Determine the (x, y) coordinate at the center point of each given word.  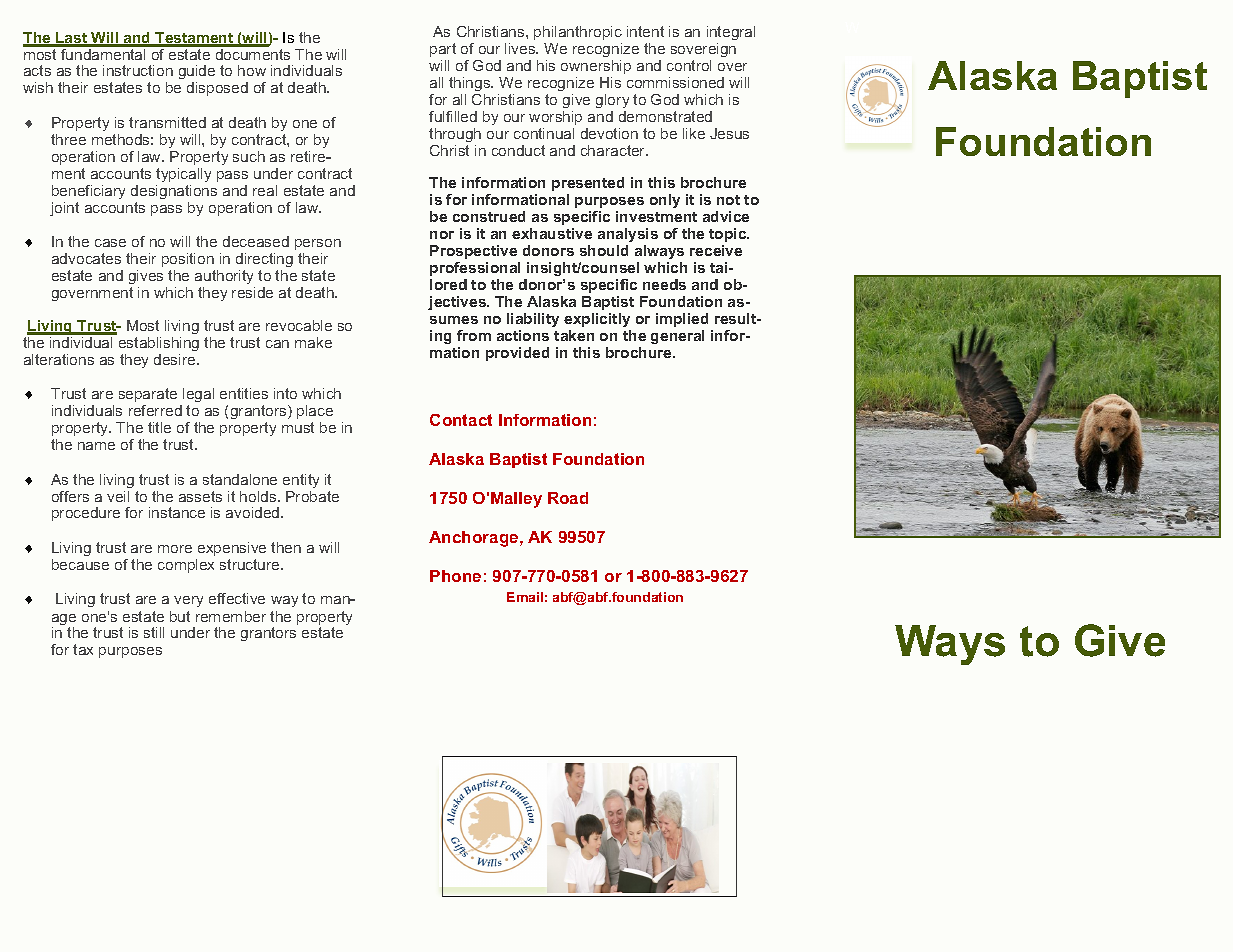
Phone (455, 576)
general (677, 337)
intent (645, 31)
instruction (138, 70)
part (443, 50)
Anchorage (475, 539)
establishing (157, 342)
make (313, 342)
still (154, 632)
